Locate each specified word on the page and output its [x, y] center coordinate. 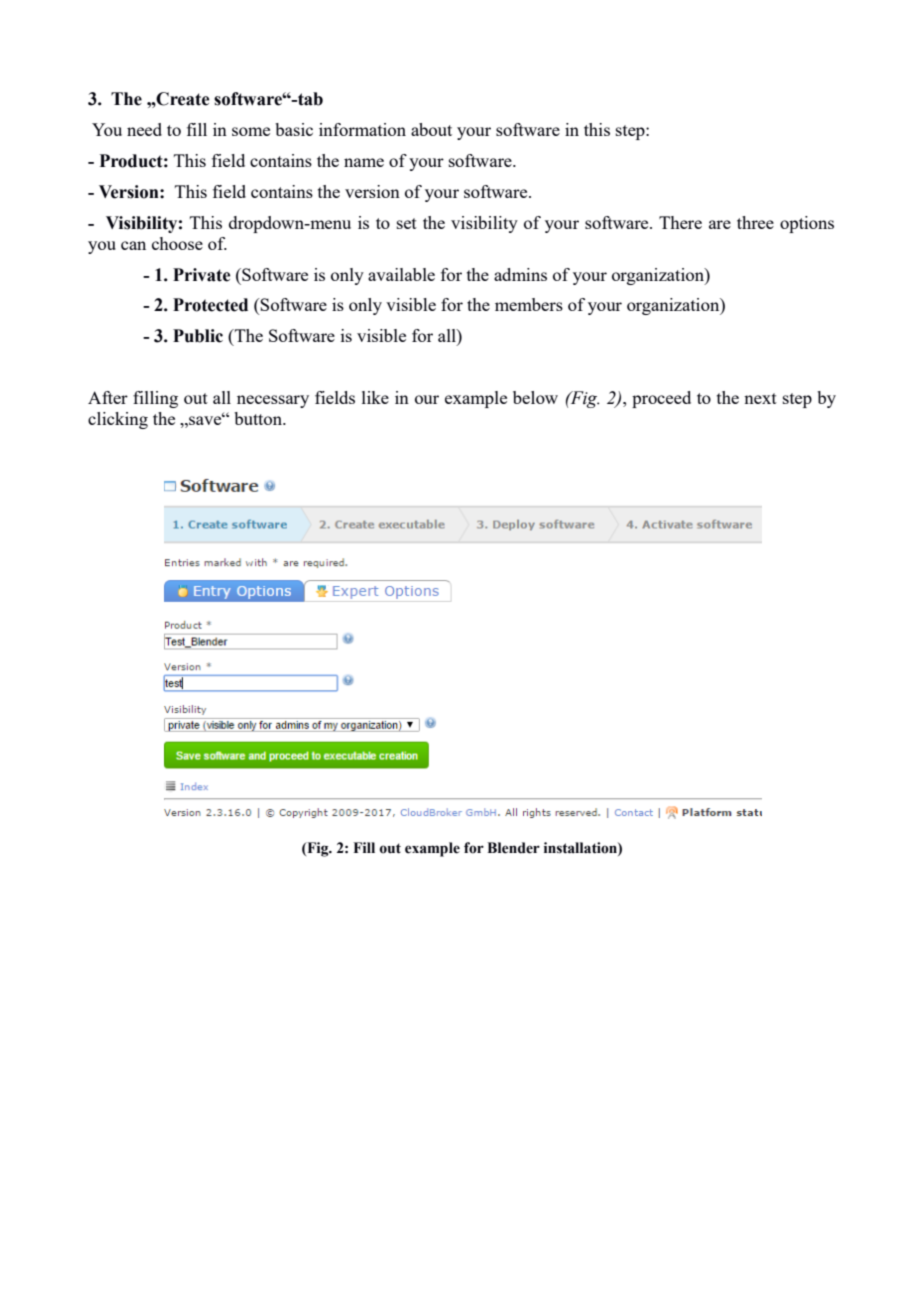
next [760, 398]
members [529, 304]
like [375, 397]
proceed [661, 399]
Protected [210, 305]
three [755, 222]
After [108, 397]
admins [520, 274]
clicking [118, 420]
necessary [273, 401]
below [535, 397]
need [144, 129]
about [431, 129]
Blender [513, 848]
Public [198, 336]
